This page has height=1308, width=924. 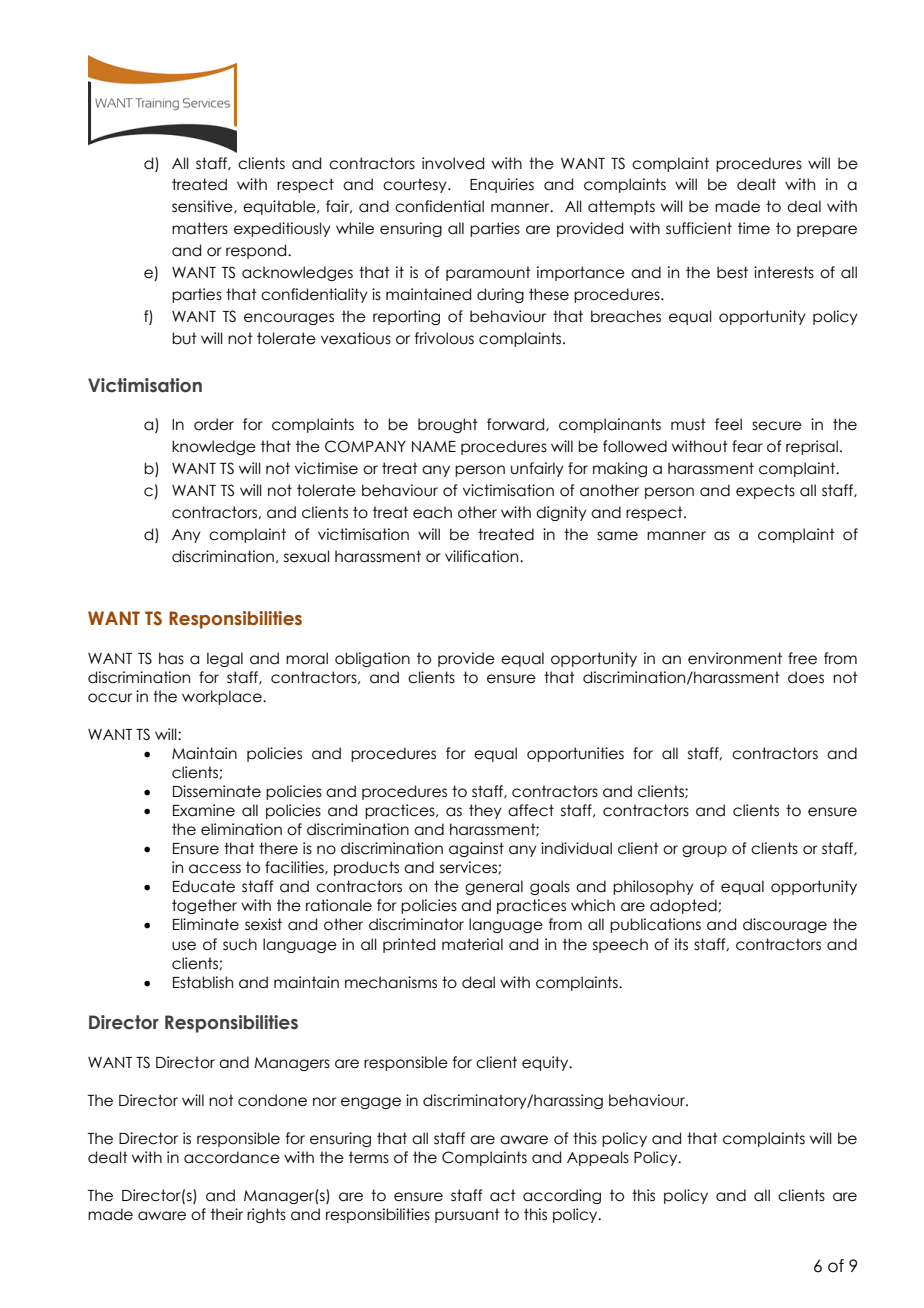 What do you see at coordinates (448, 425) in the page?
I see `brought` at bounding box center [448, 425].
